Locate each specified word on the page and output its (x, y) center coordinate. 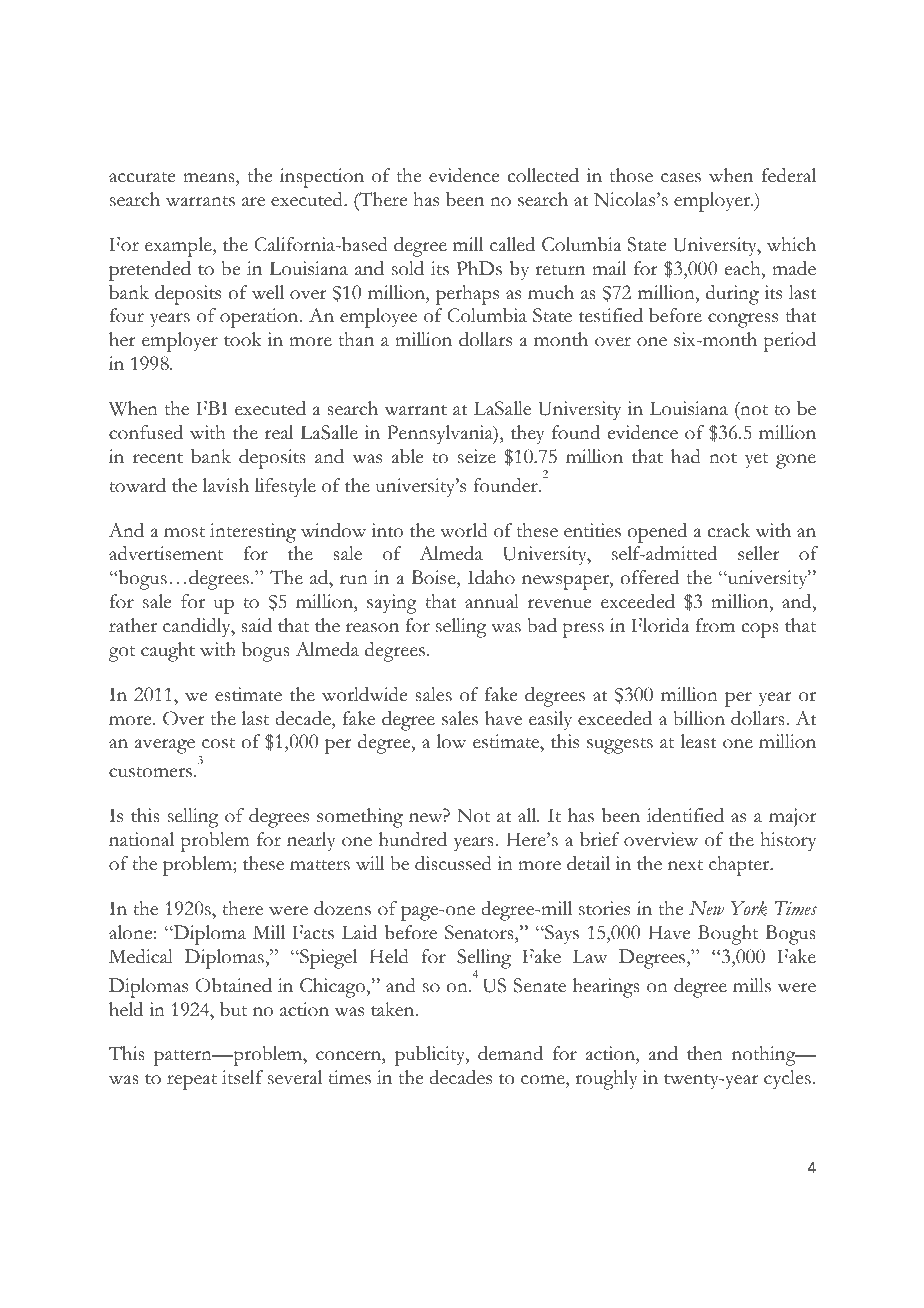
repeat (192, 1082)
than (356, 339)
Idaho (491, 577)
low (451, 741)
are (253, 202)
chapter (740, 866)
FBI (212, 408)
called (512, 244)
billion (699, 718)
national (141, 839)
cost (218, 743)
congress (743, 320)
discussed (453, 863)
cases (681, 178)
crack (729, 530)
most (184, 532)
